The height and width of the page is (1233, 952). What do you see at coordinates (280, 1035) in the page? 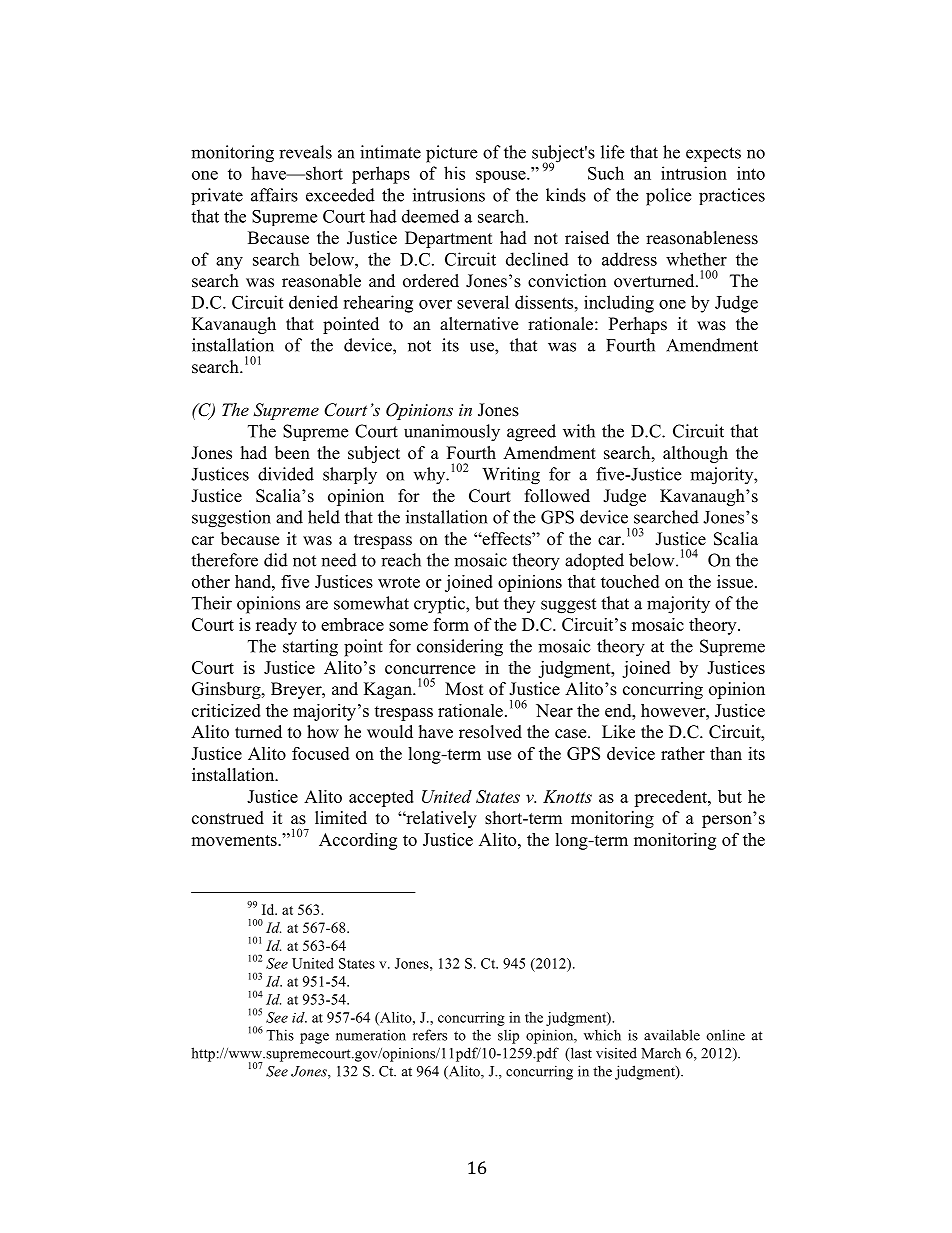
I see `This` at bounding box center [280, 1035].
